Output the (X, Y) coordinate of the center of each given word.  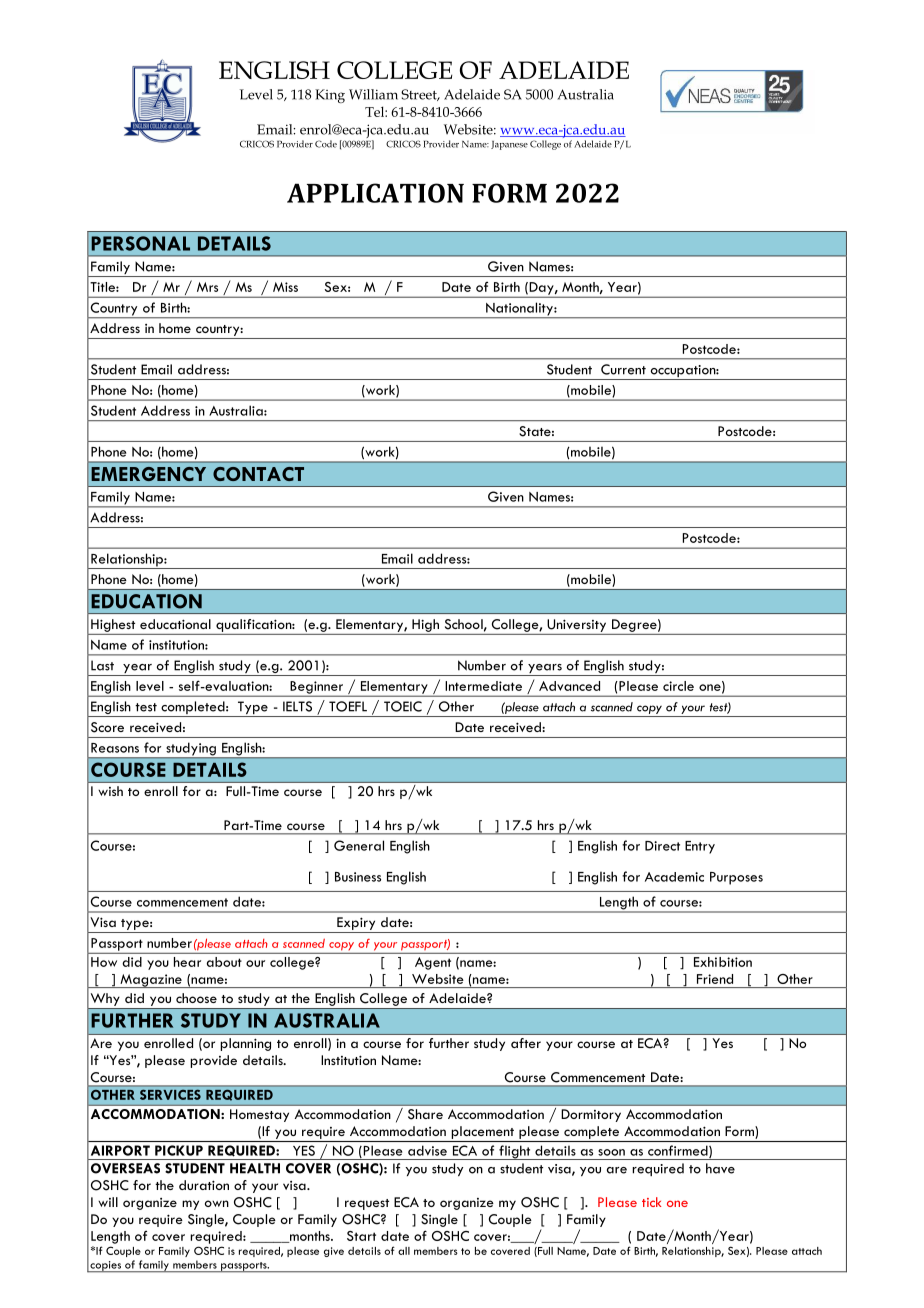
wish (110, 791)
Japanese (509, 145)
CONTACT (258, 474)
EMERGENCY (148, 474)
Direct (662, 846)
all (404, 1251)
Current (623, 369)
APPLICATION (375, 193)
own (217, 1203)
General (359, 845)
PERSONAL (140, 243)
